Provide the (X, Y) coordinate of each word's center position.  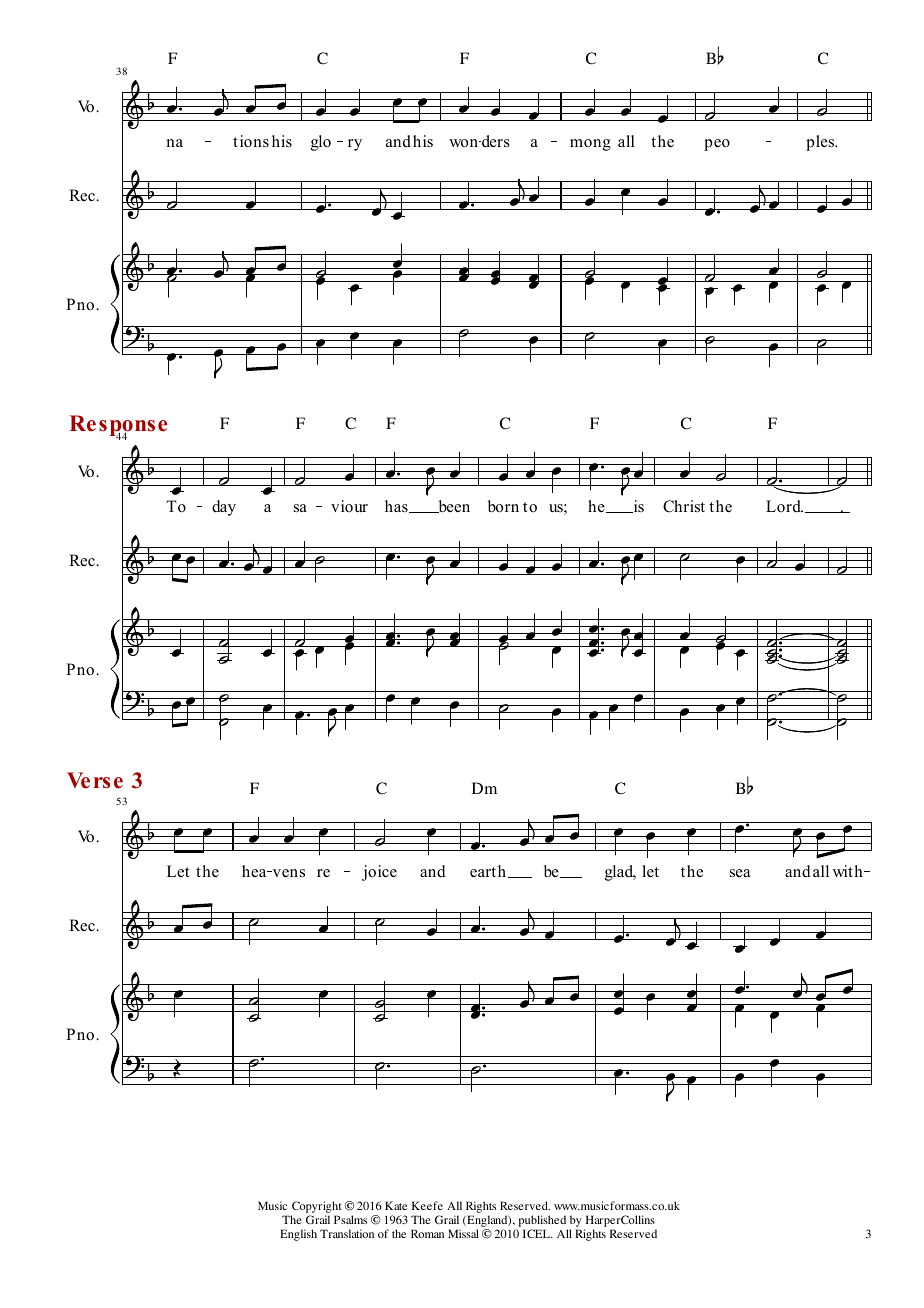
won (465, 143)
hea (255, 871)
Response (118, 427)
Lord (784, 506)
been (453, 506)
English (298, 1235)
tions (251, 141)
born (503, 506)
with (849, 871)
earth (489, 871)
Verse (95, 780)
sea (740, 873)
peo (717, 145)
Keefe (427, 1205)
